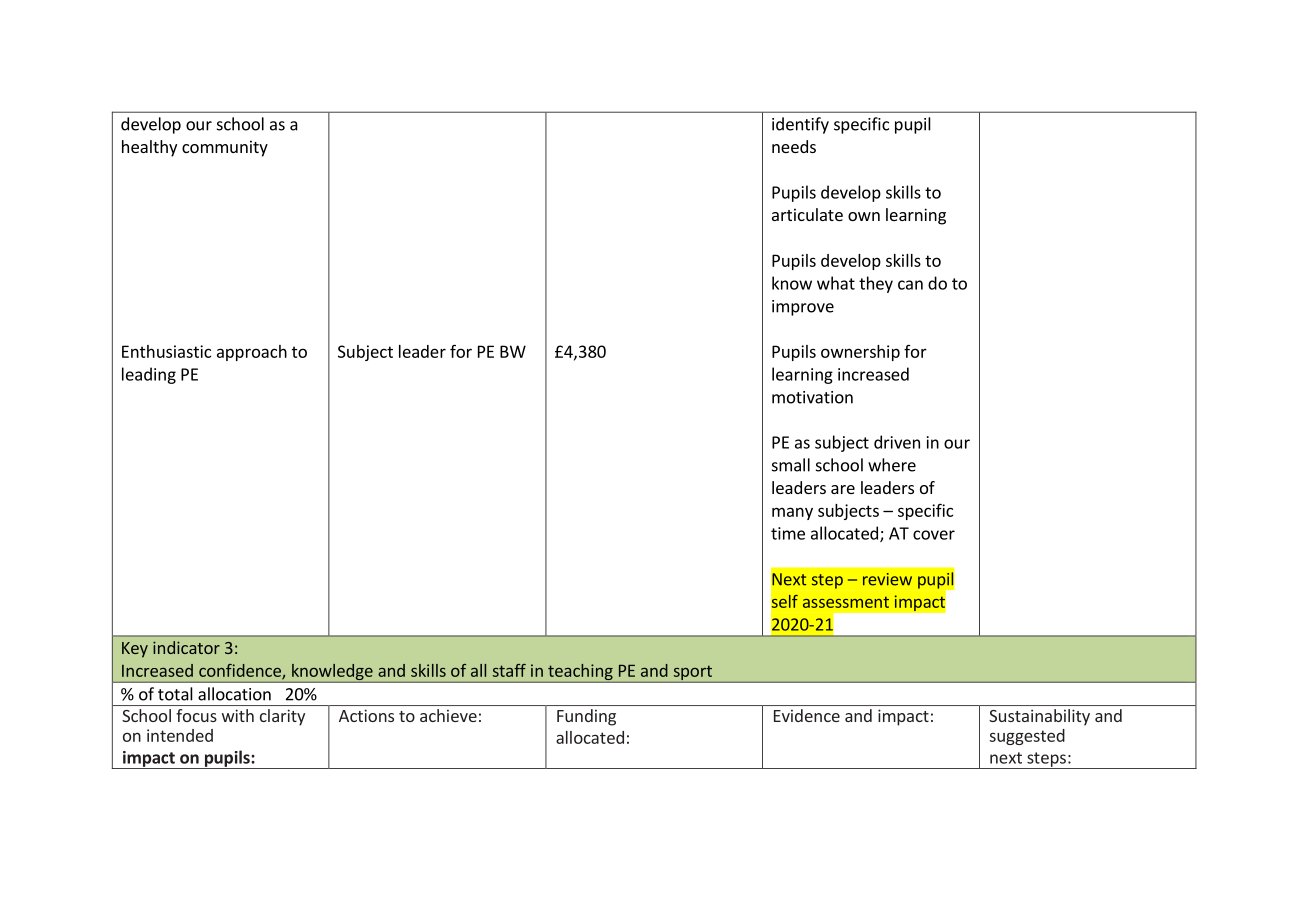  I want to click on time, so click(788, 533).
